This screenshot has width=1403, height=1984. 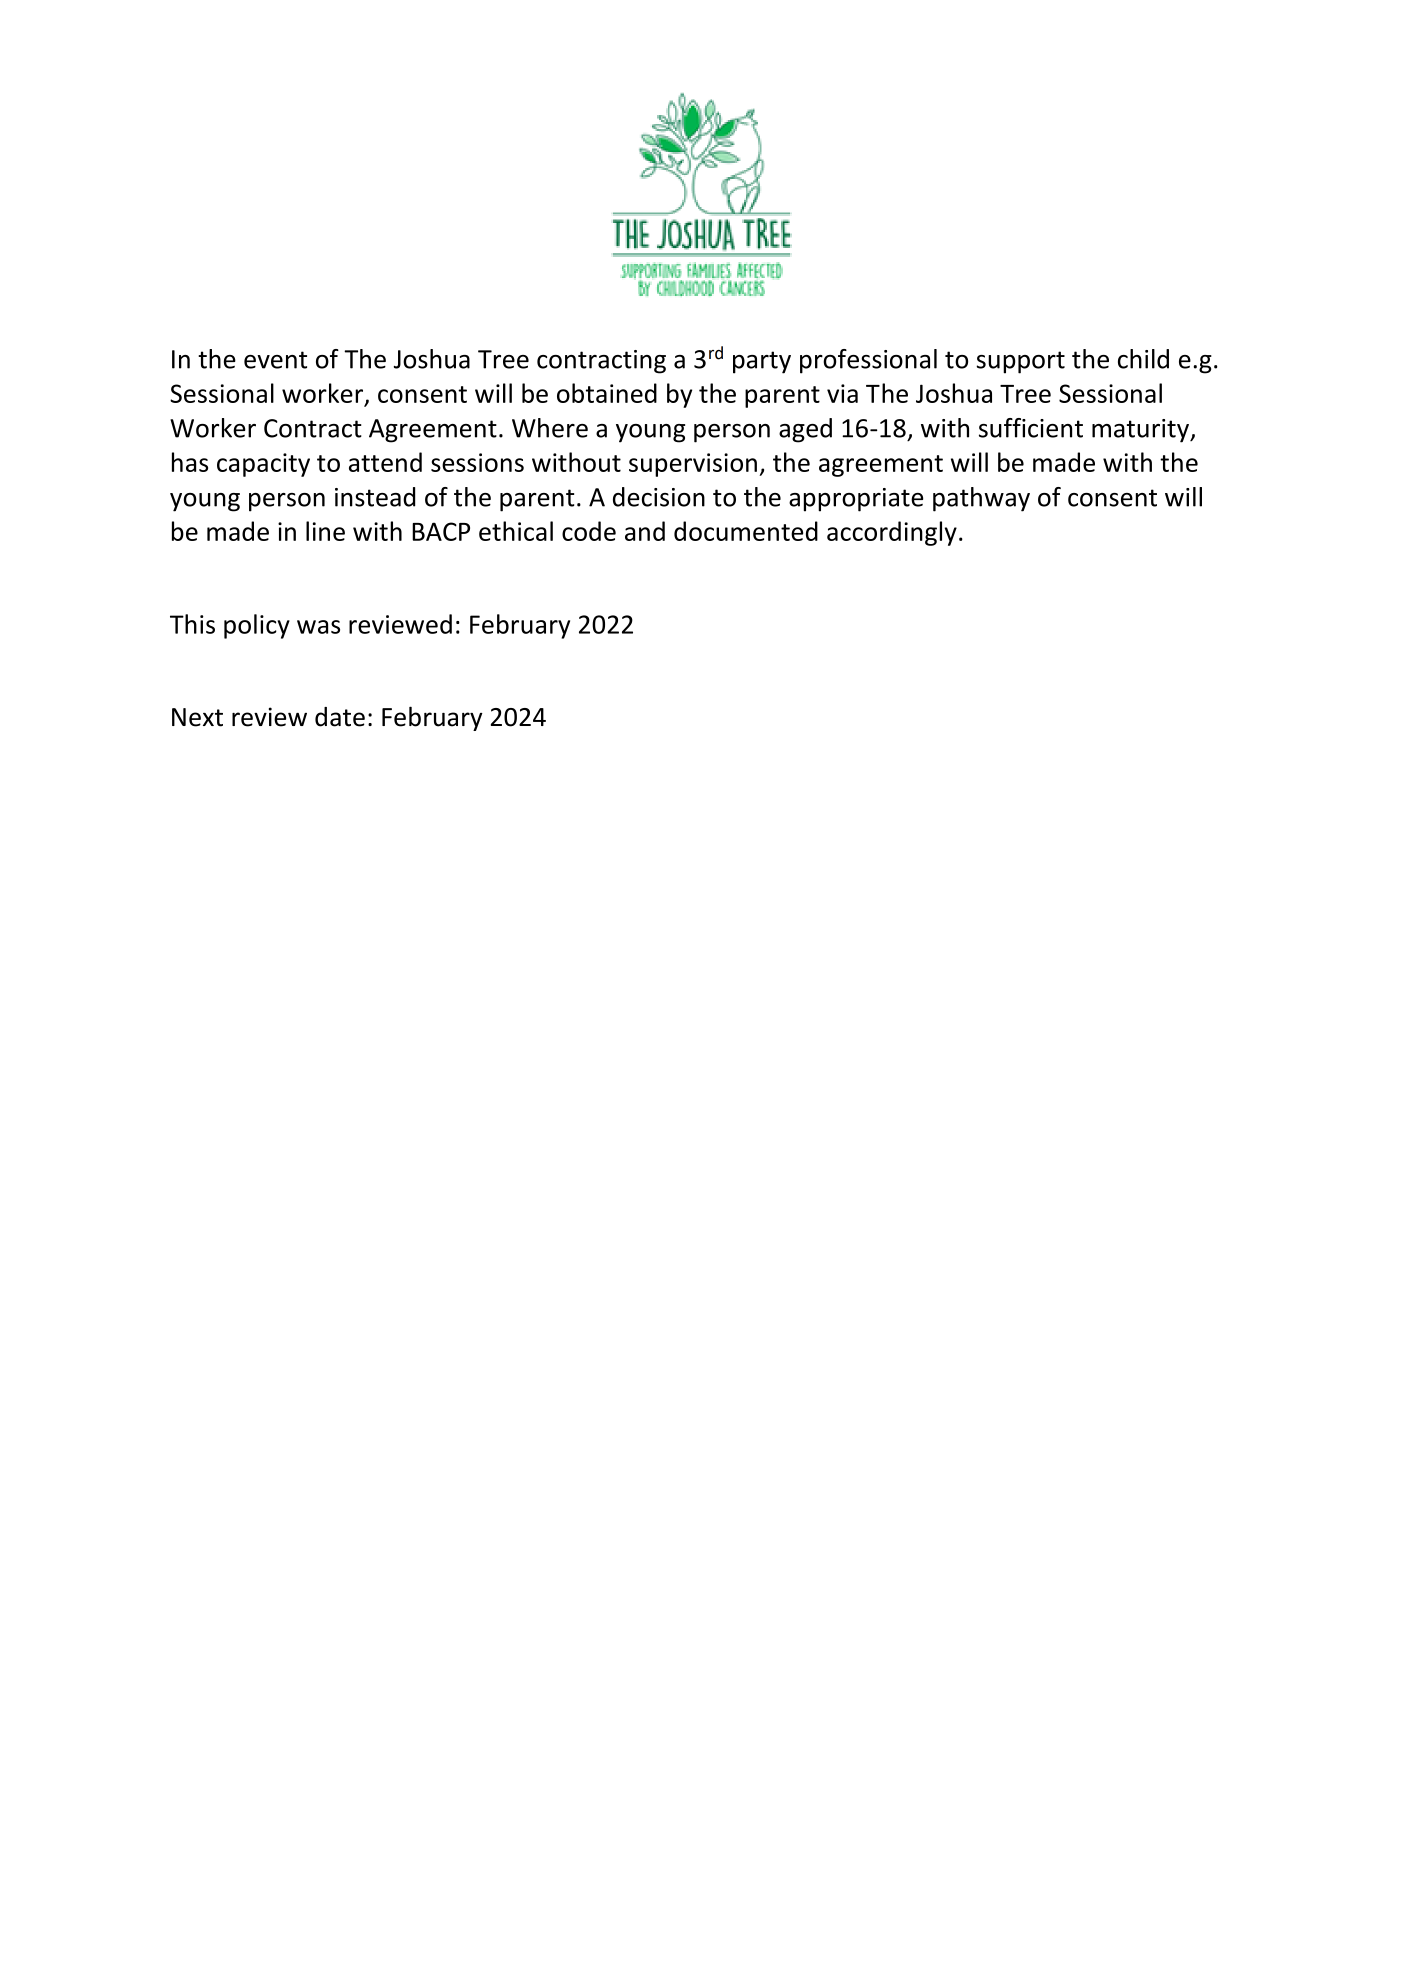 What do you see at coordinates (275, 360) in the screenshot?
I see `event` at bounding box center [275, 360].
